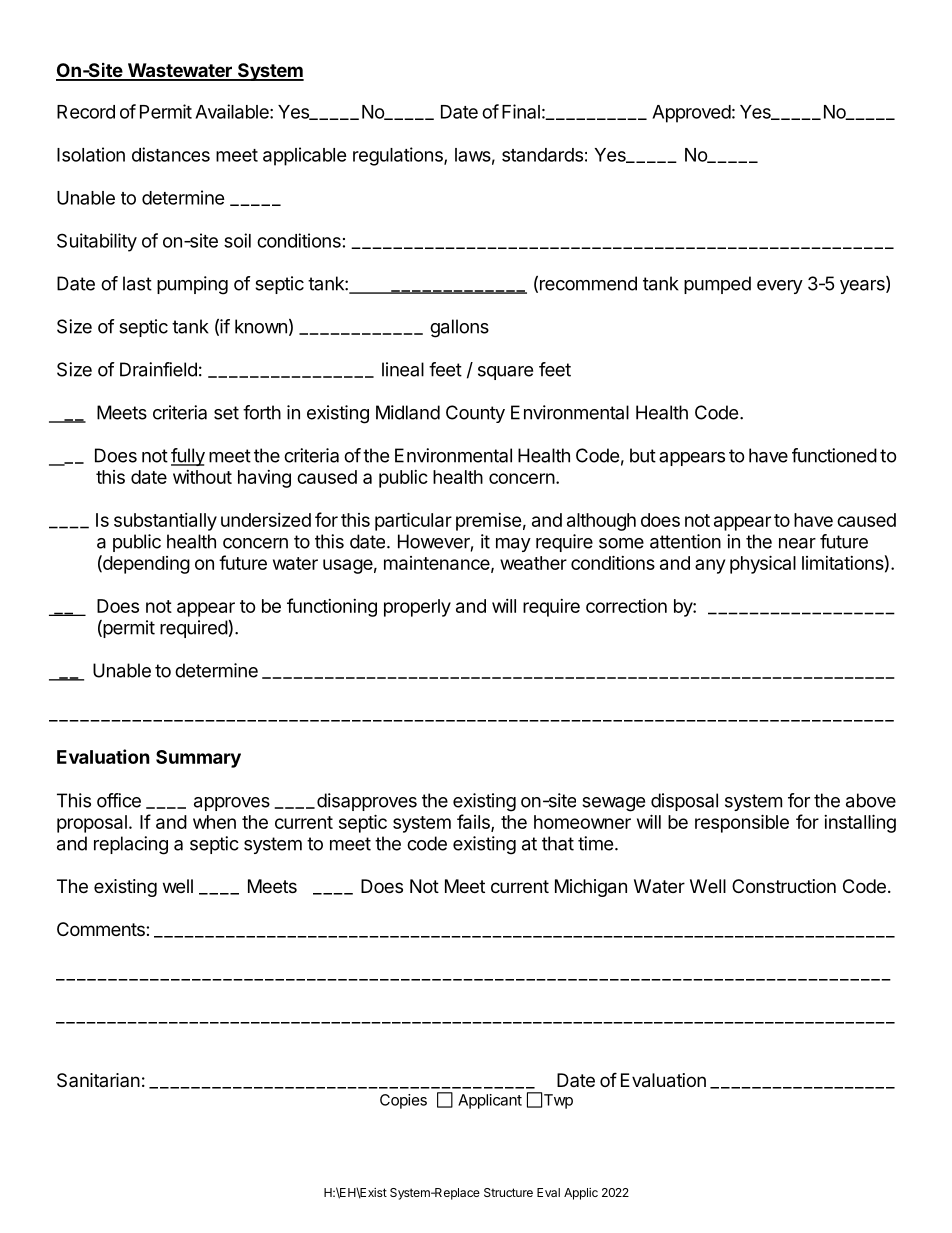 This screenshot has height=1233, width=952. I want to click on without, so click(202, 477).
